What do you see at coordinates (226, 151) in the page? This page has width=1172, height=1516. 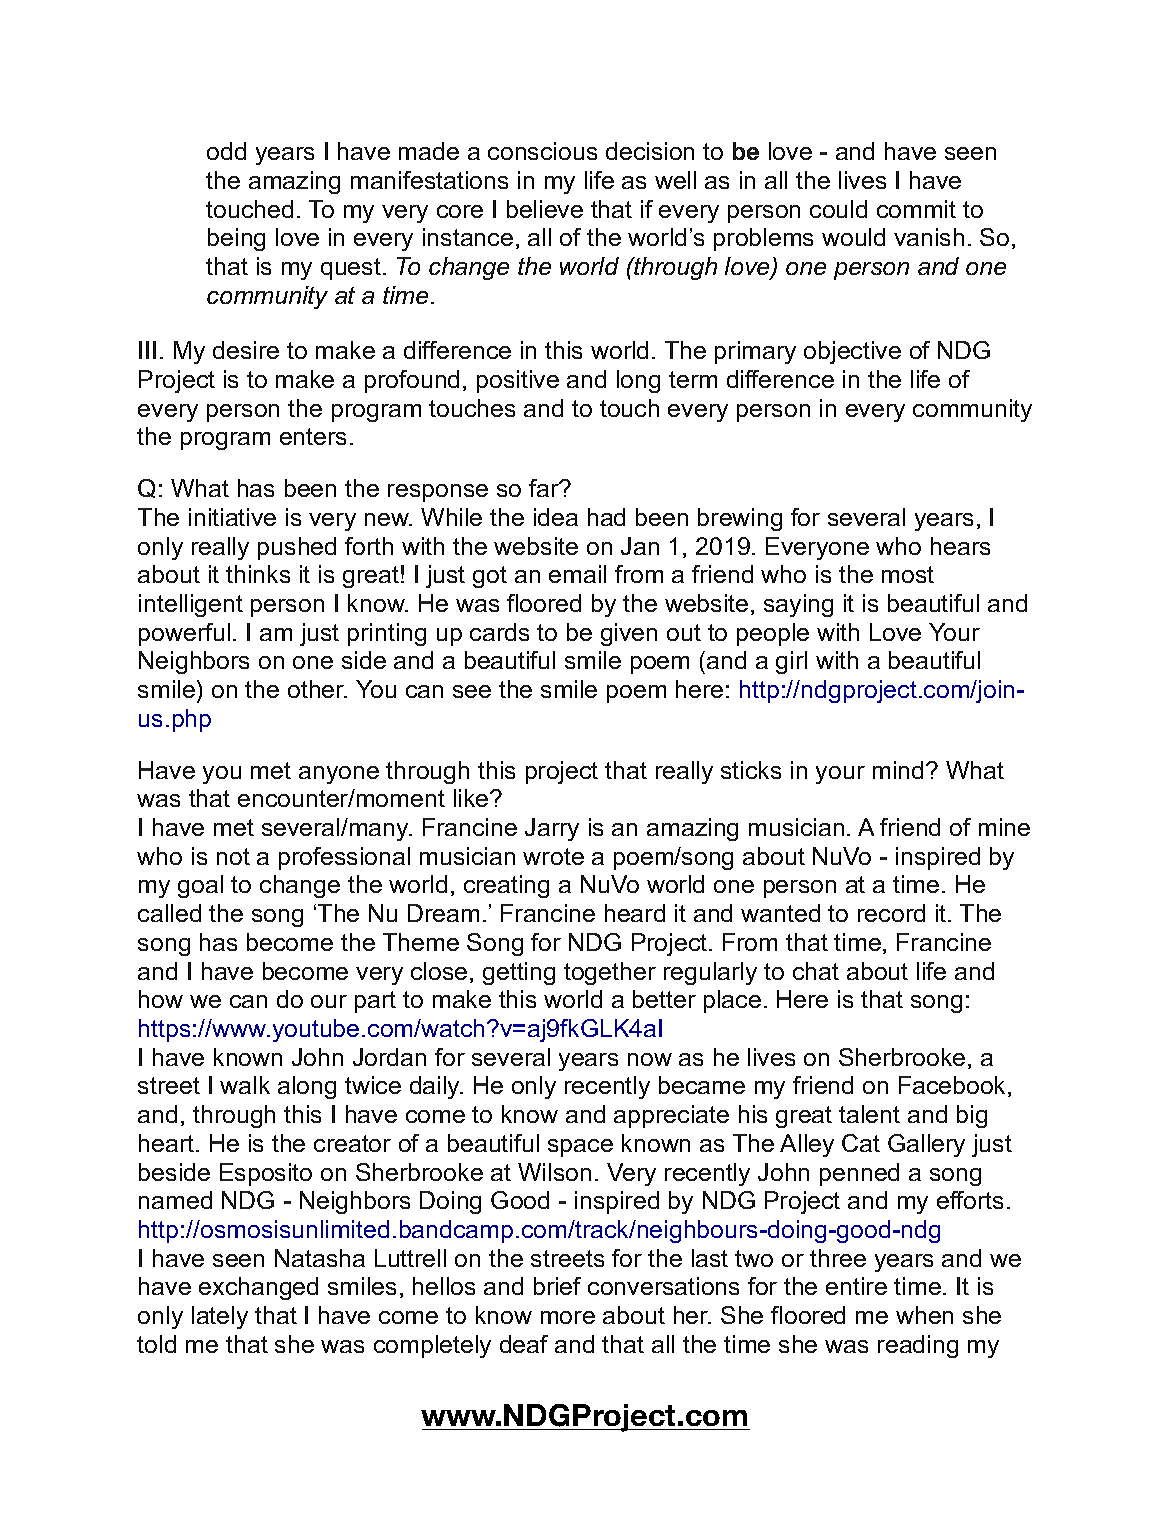 I see `odd` at bounding box center [226, 151].
